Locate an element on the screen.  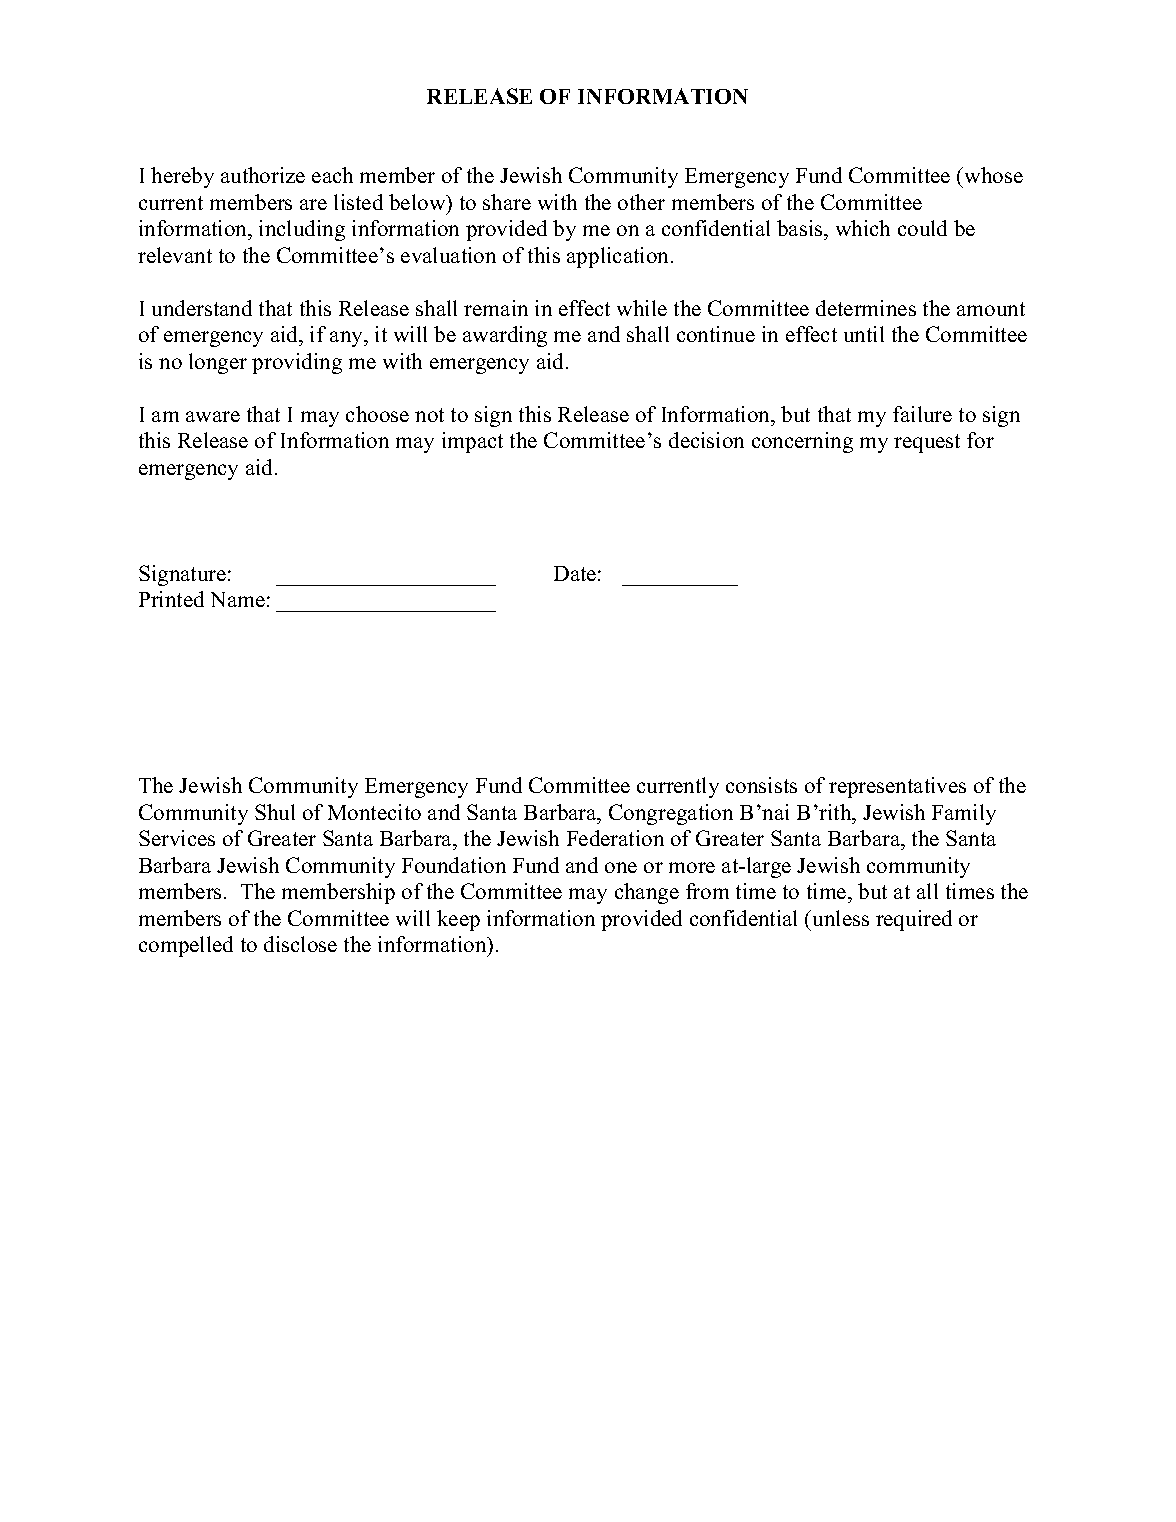
authorize is located at coordinates (263, 175).
